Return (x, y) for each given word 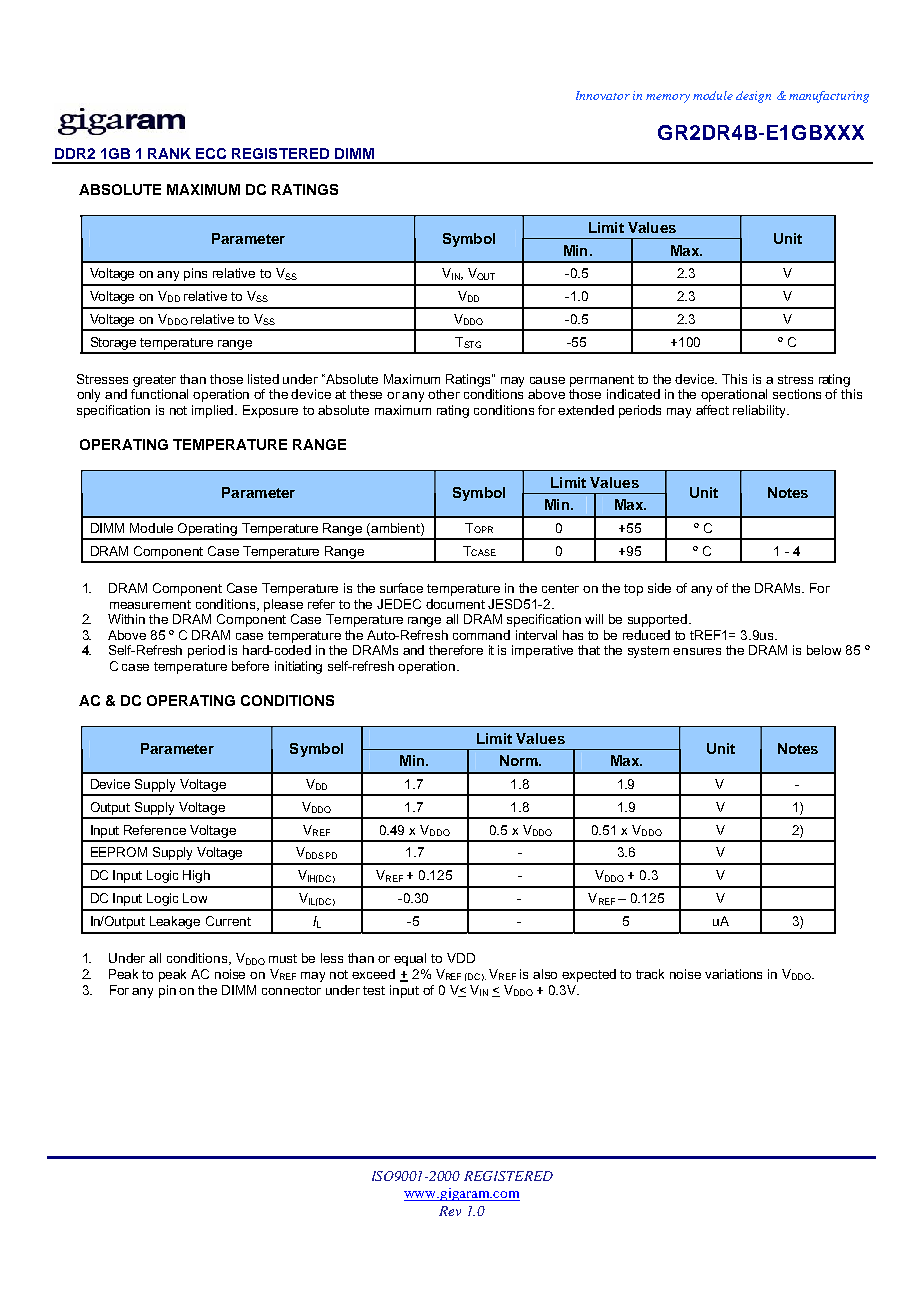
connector (291, 990)
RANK (169, 153)
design (753, 97)
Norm (520, 760)
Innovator (603, 95)
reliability (761, 411)
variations (733, 974)
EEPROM (119, 852)
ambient (395, 528)
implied (214, 411)
